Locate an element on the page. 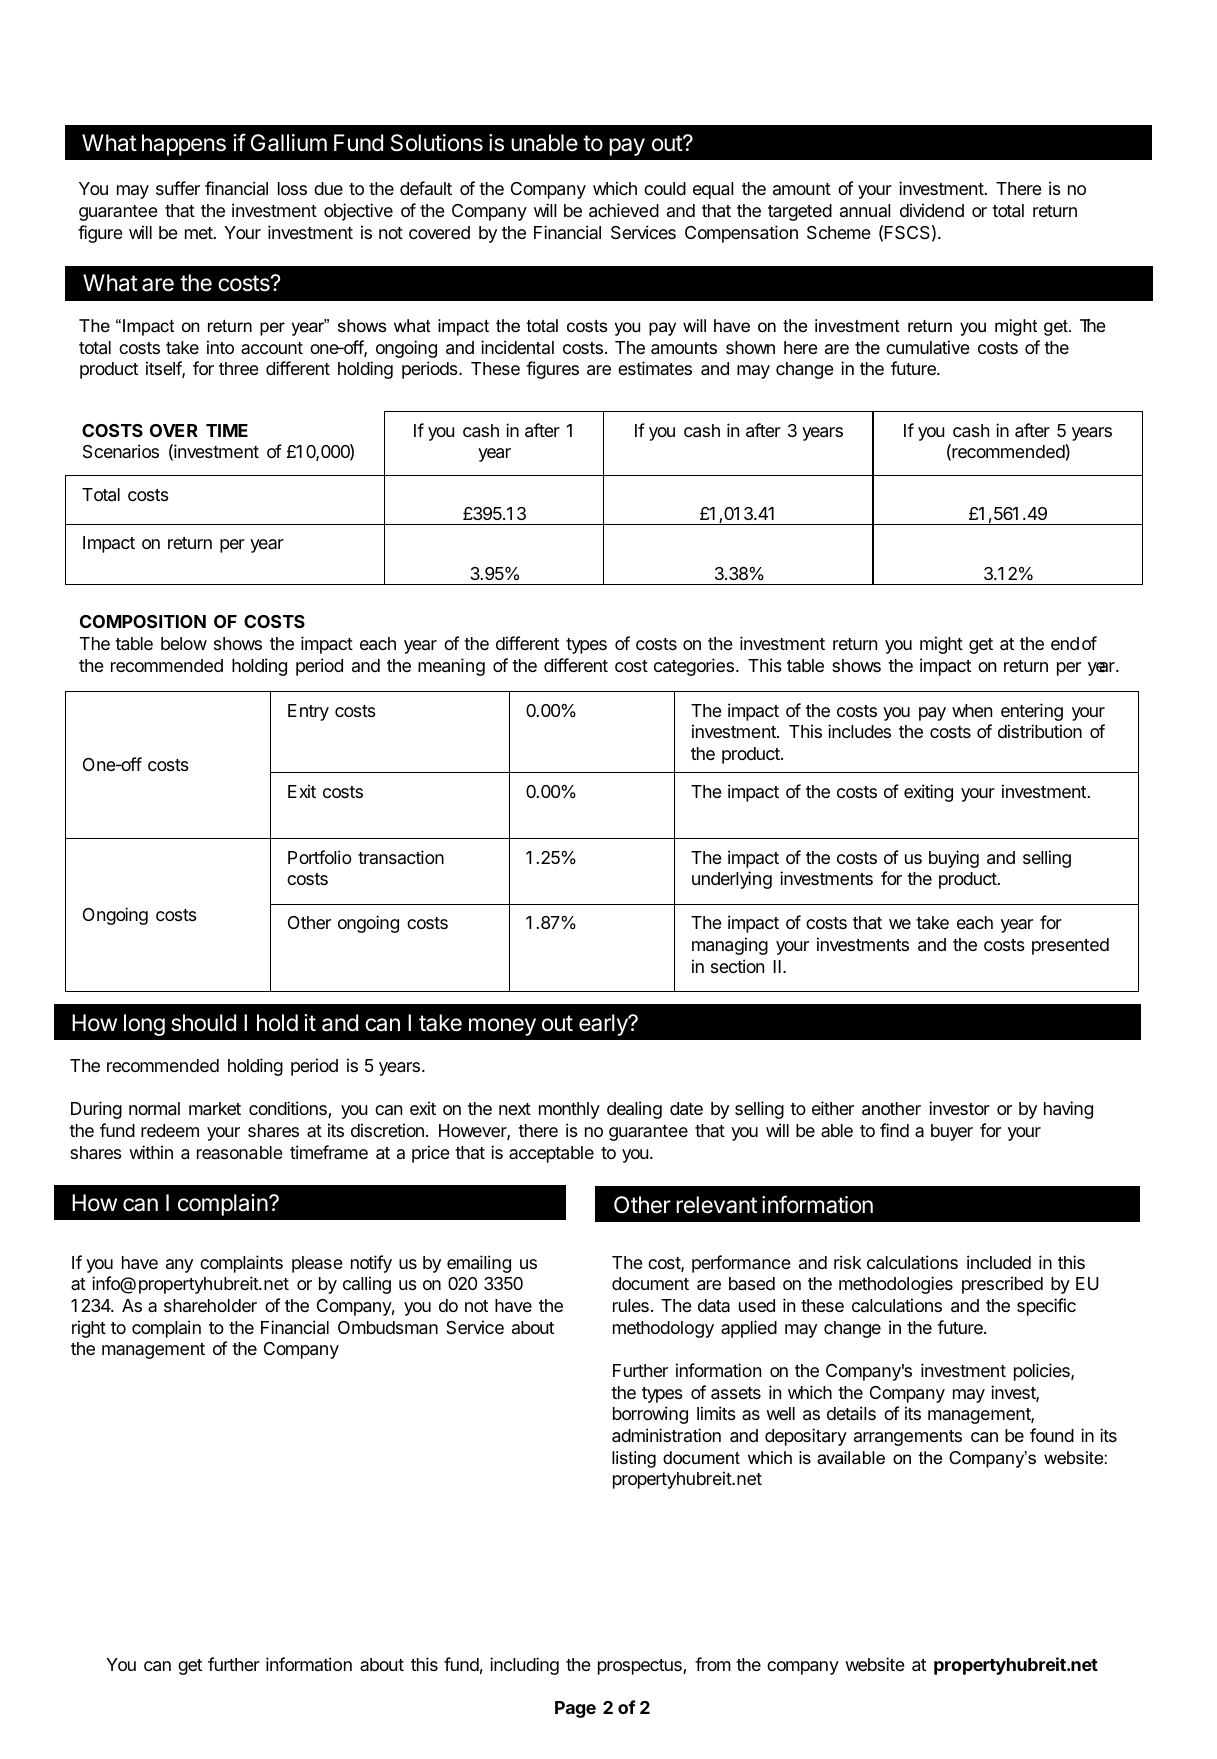  money is located at coordinates (502, 1027).
